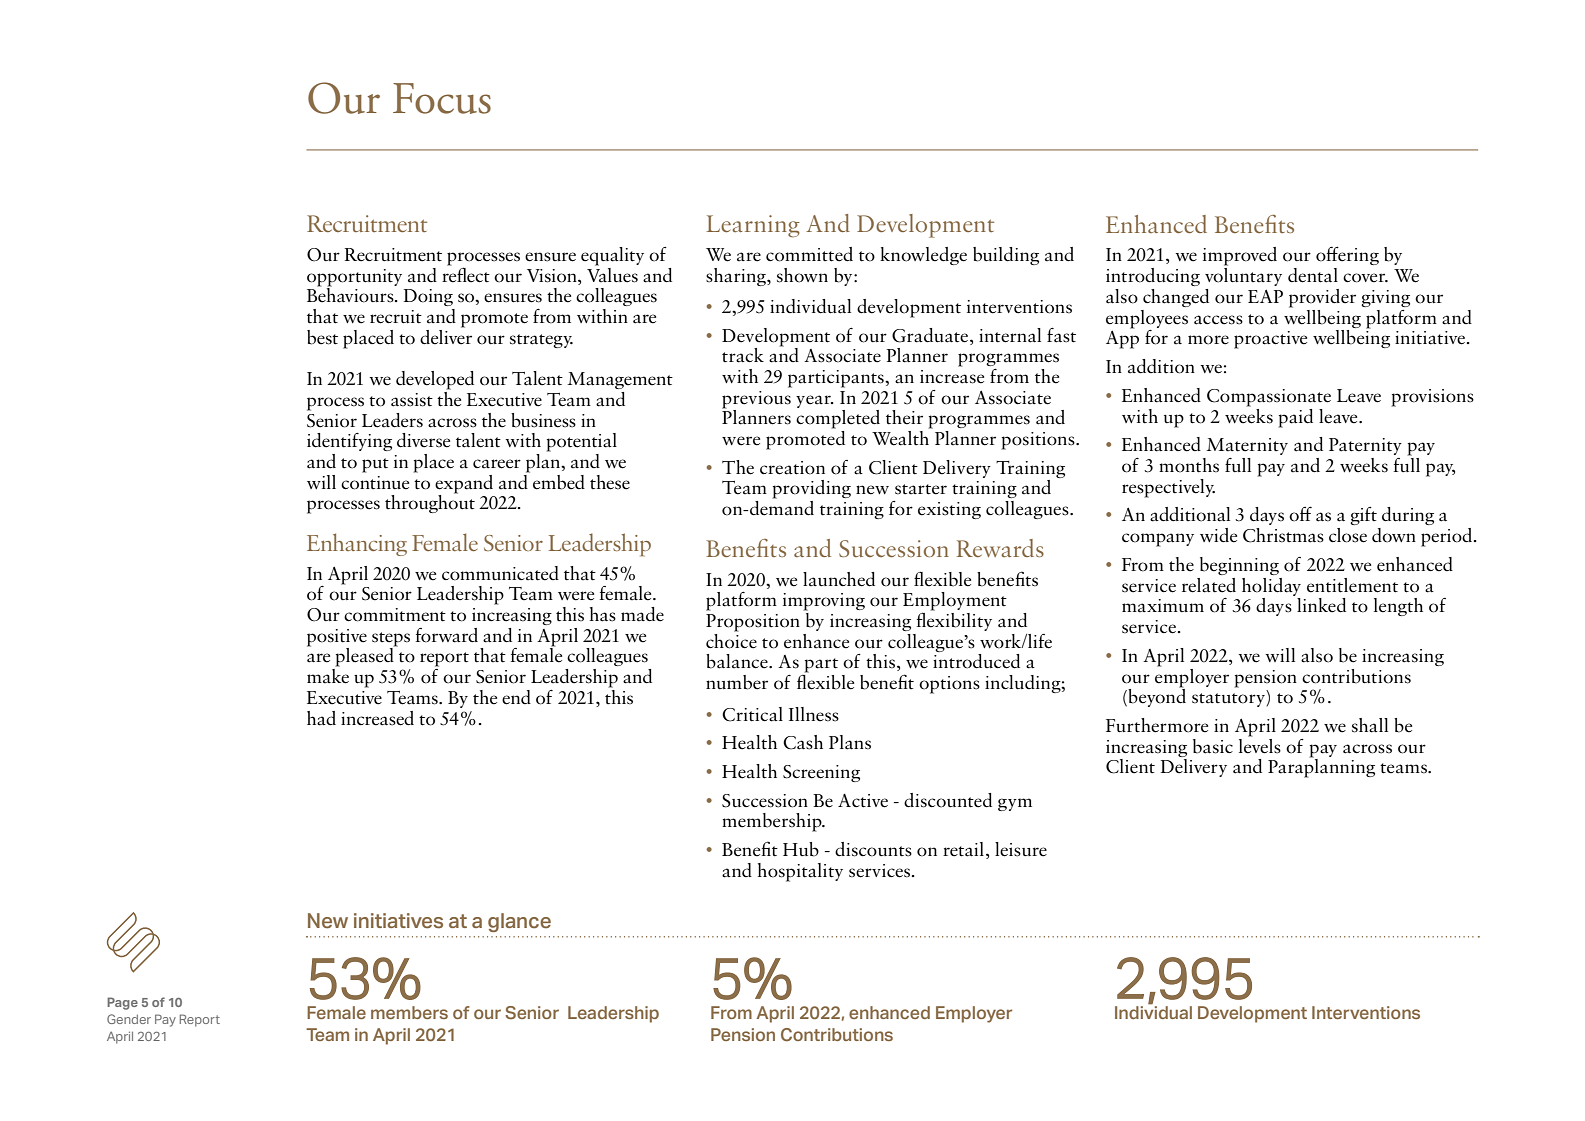 The height and width of the image is (1121, 1585). What do you see at coordinates (122, 1003) in the image?
I see `Page` at bounding box center [122, 1003].
